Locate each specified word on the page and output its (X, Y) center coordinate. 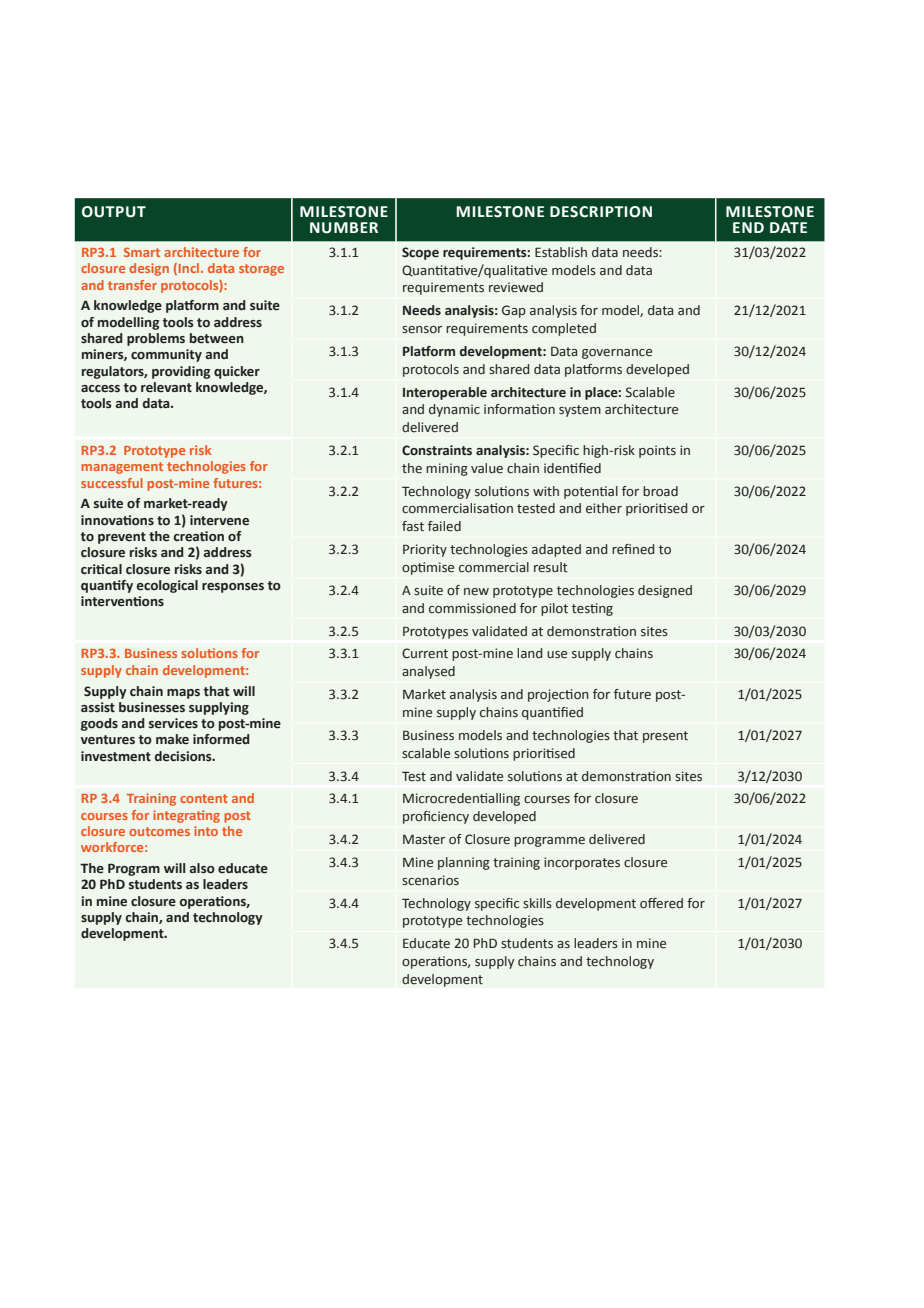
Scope (420, 253)
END (748, 227)
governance (617, 354)
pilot (554, 609)
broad (660, 491)
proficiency (436, 817)
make (172, 739)
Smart (142, 252)
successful (112, 483)
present (665, 737)
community (166, 355)
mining (447, 469)
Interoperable (445, 393)
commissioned (472, 608)
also (202, 868)
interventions (122, 601)
